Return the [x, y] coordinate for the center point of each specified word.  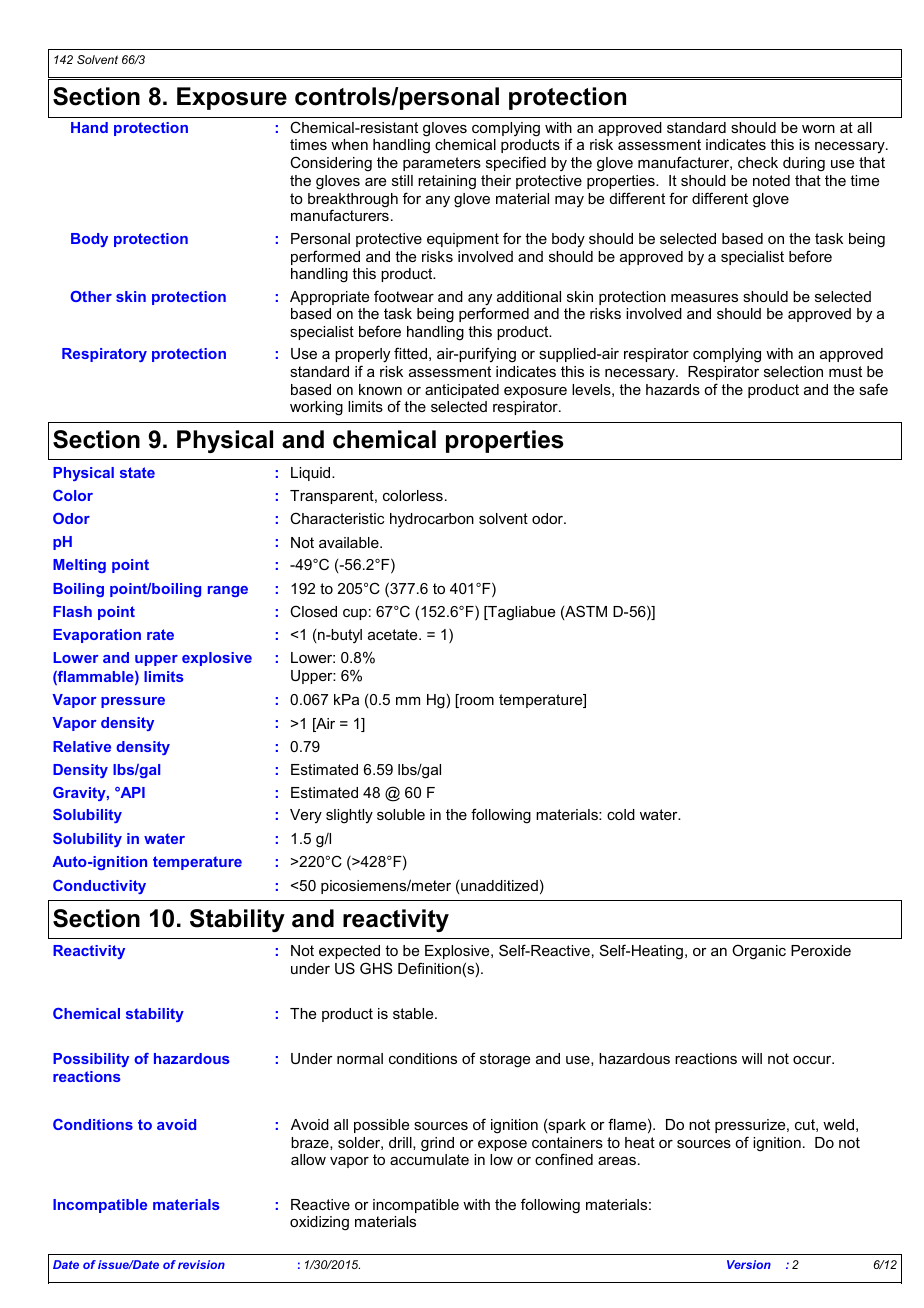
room [476, 702]
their [496, 180]
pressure [133, 702]
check [758, 162]
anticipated [462, 391]
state [137, 472]
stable [414, 1013]
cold [621, 814]
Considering [331, 164]
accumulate [429, 1159]
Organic [759, 952]
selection [793, 371]
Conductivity [99, 887]
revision [201, 1264]
